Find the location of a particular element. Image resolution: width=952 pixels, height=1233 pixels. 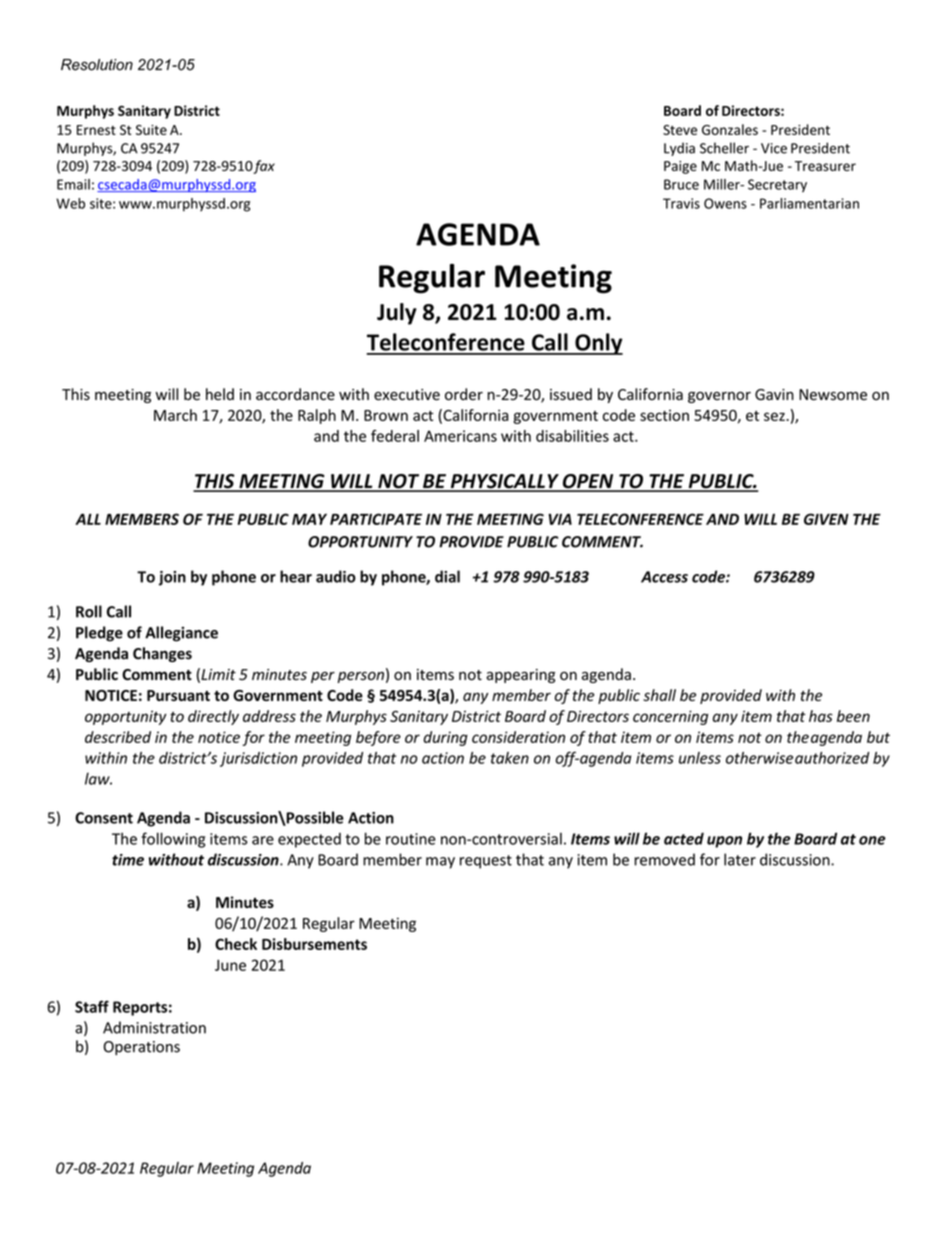

Gavin is located at coordinates (774, 394).
